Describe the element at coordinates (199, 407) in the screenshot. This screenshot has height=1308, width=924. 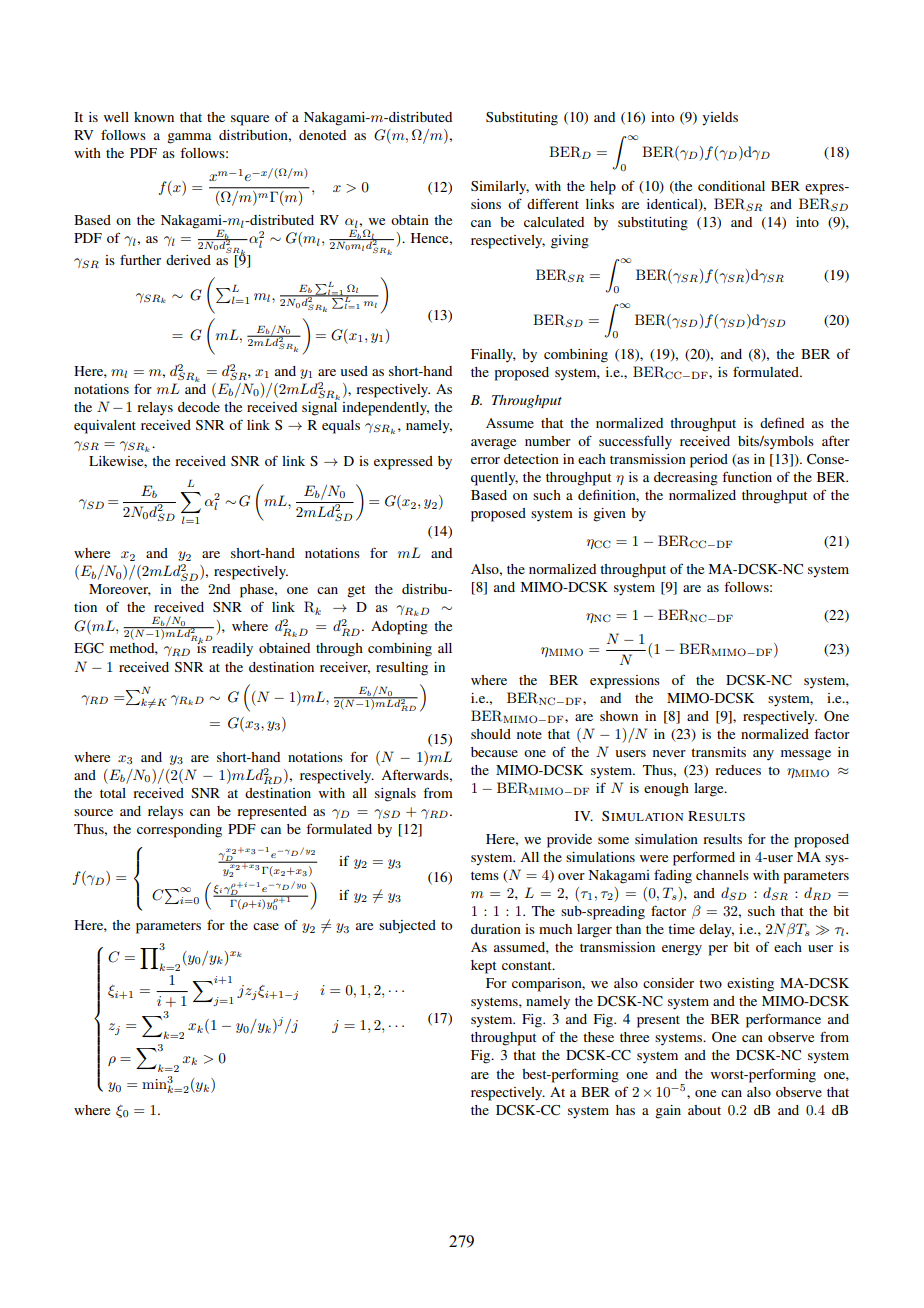
I see `decode` at that location.
